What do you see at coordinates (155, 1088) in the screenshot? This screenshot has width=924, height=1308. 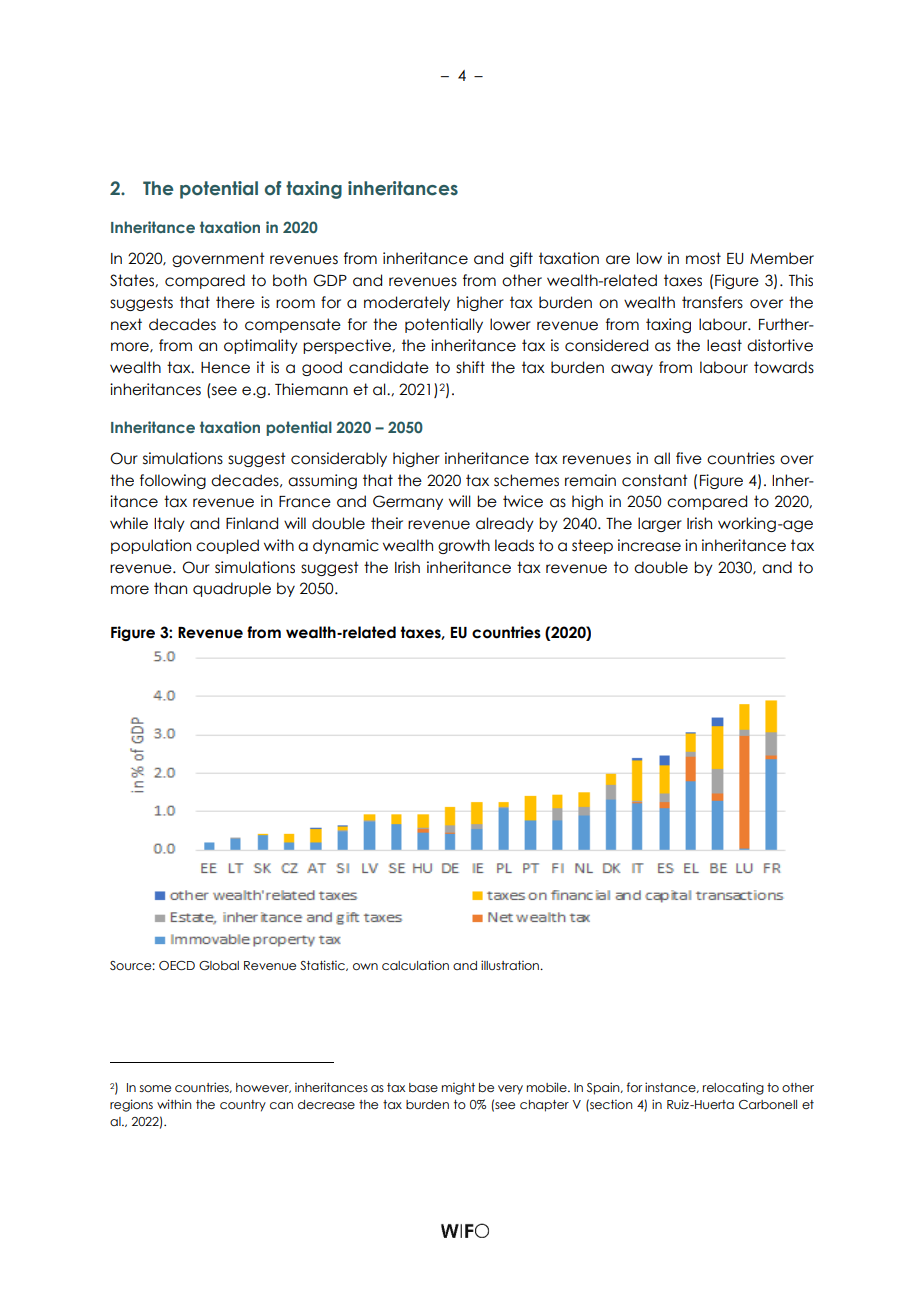 I see `some` at bounding box center [155, 1088].
